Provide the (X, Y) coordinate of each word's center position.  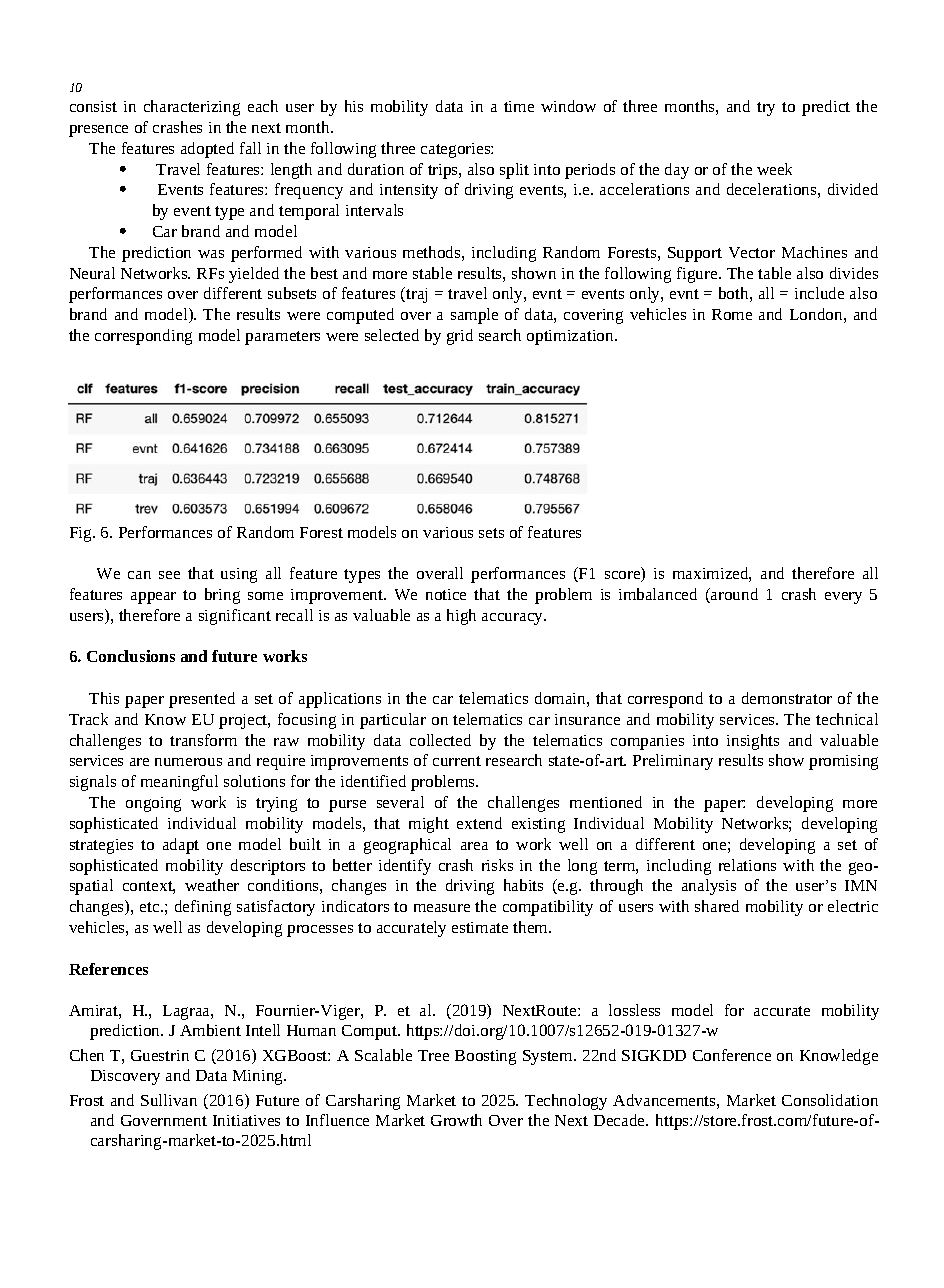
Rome (732, 314)
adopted (207, 150)
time (519, 106)
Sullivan (169, 1100)
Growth (456, 1120)
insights (753, 742)
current (457, 761)
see (169, 575)
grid (460, 337)
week (774, 169)
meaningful (179, 783)
